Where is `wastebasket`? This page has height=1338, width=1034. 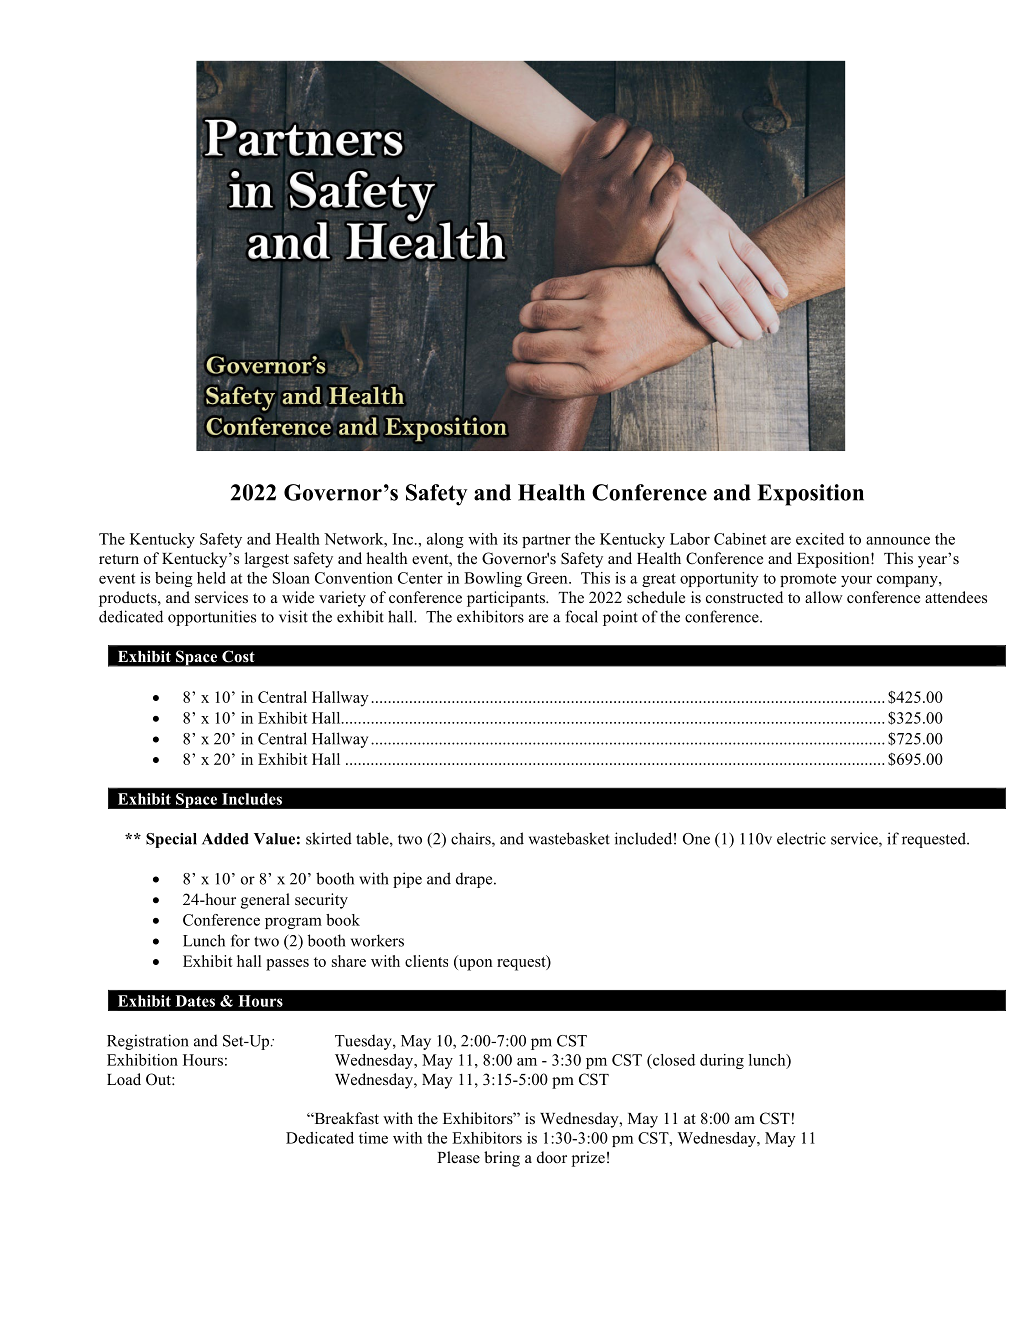 wastebasket is located at coordinates (569, 838).
